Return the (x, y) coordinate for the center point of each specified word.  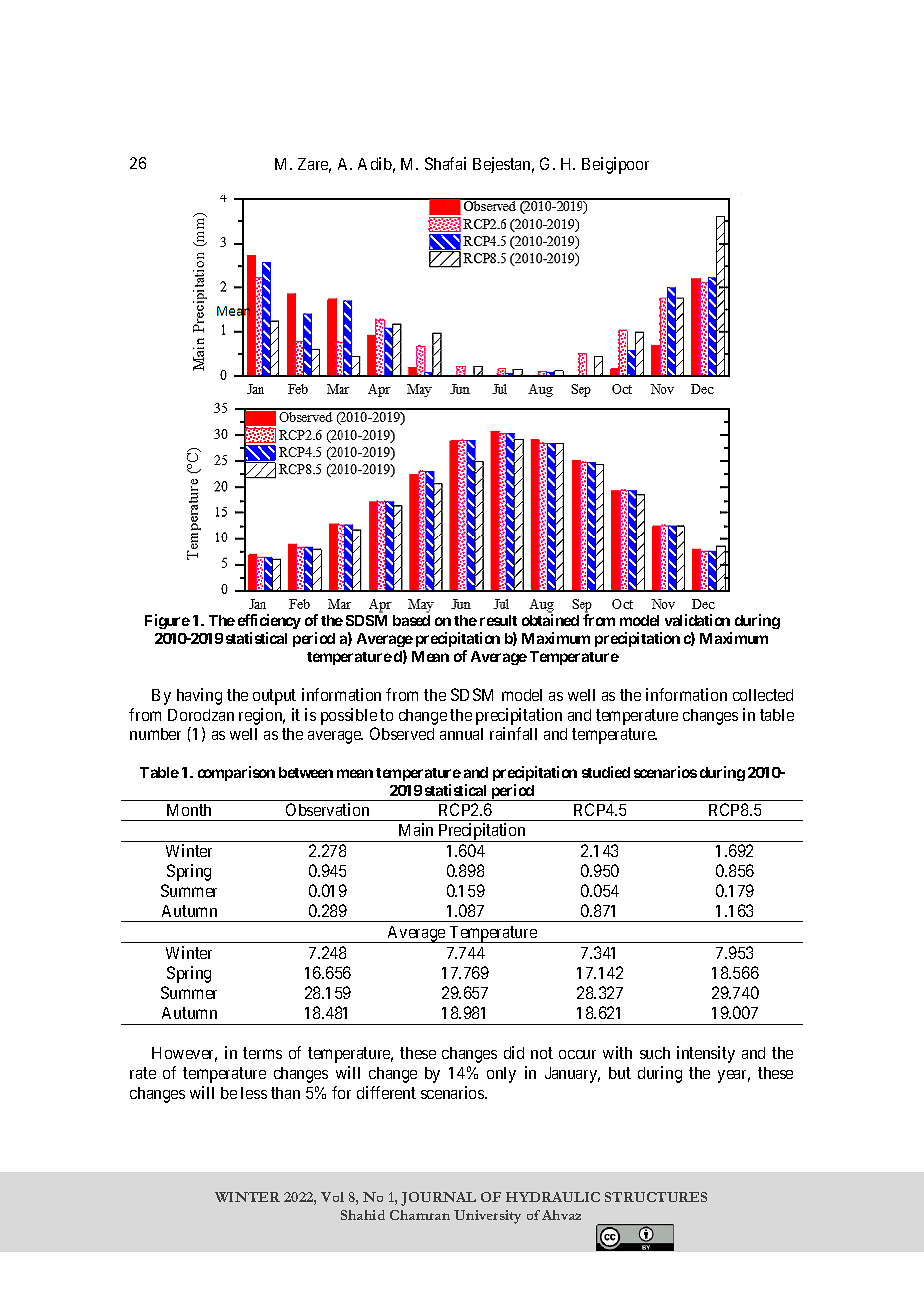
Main (416, 829)
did (514, 1052)
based (411, 620)
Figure (167, 621)
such (655, 1053)
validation (697, 620)
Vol (332, 1197)
